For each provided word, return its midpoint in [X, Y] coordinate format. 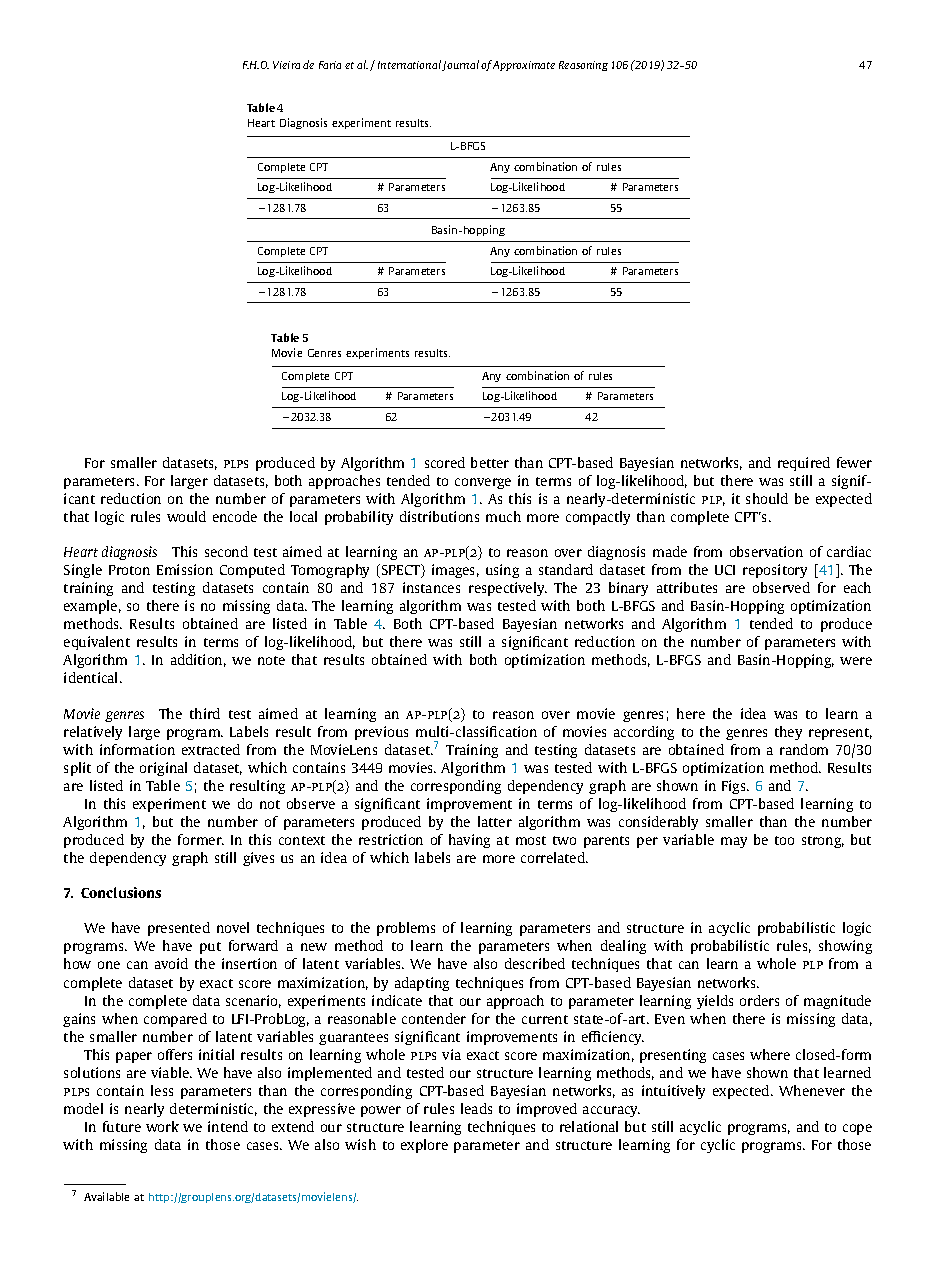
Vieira [286, 65]
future [122, 1126]
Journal [460, 65]
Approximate [524, 66]
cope [857, 1129]
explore [424, 1146]
